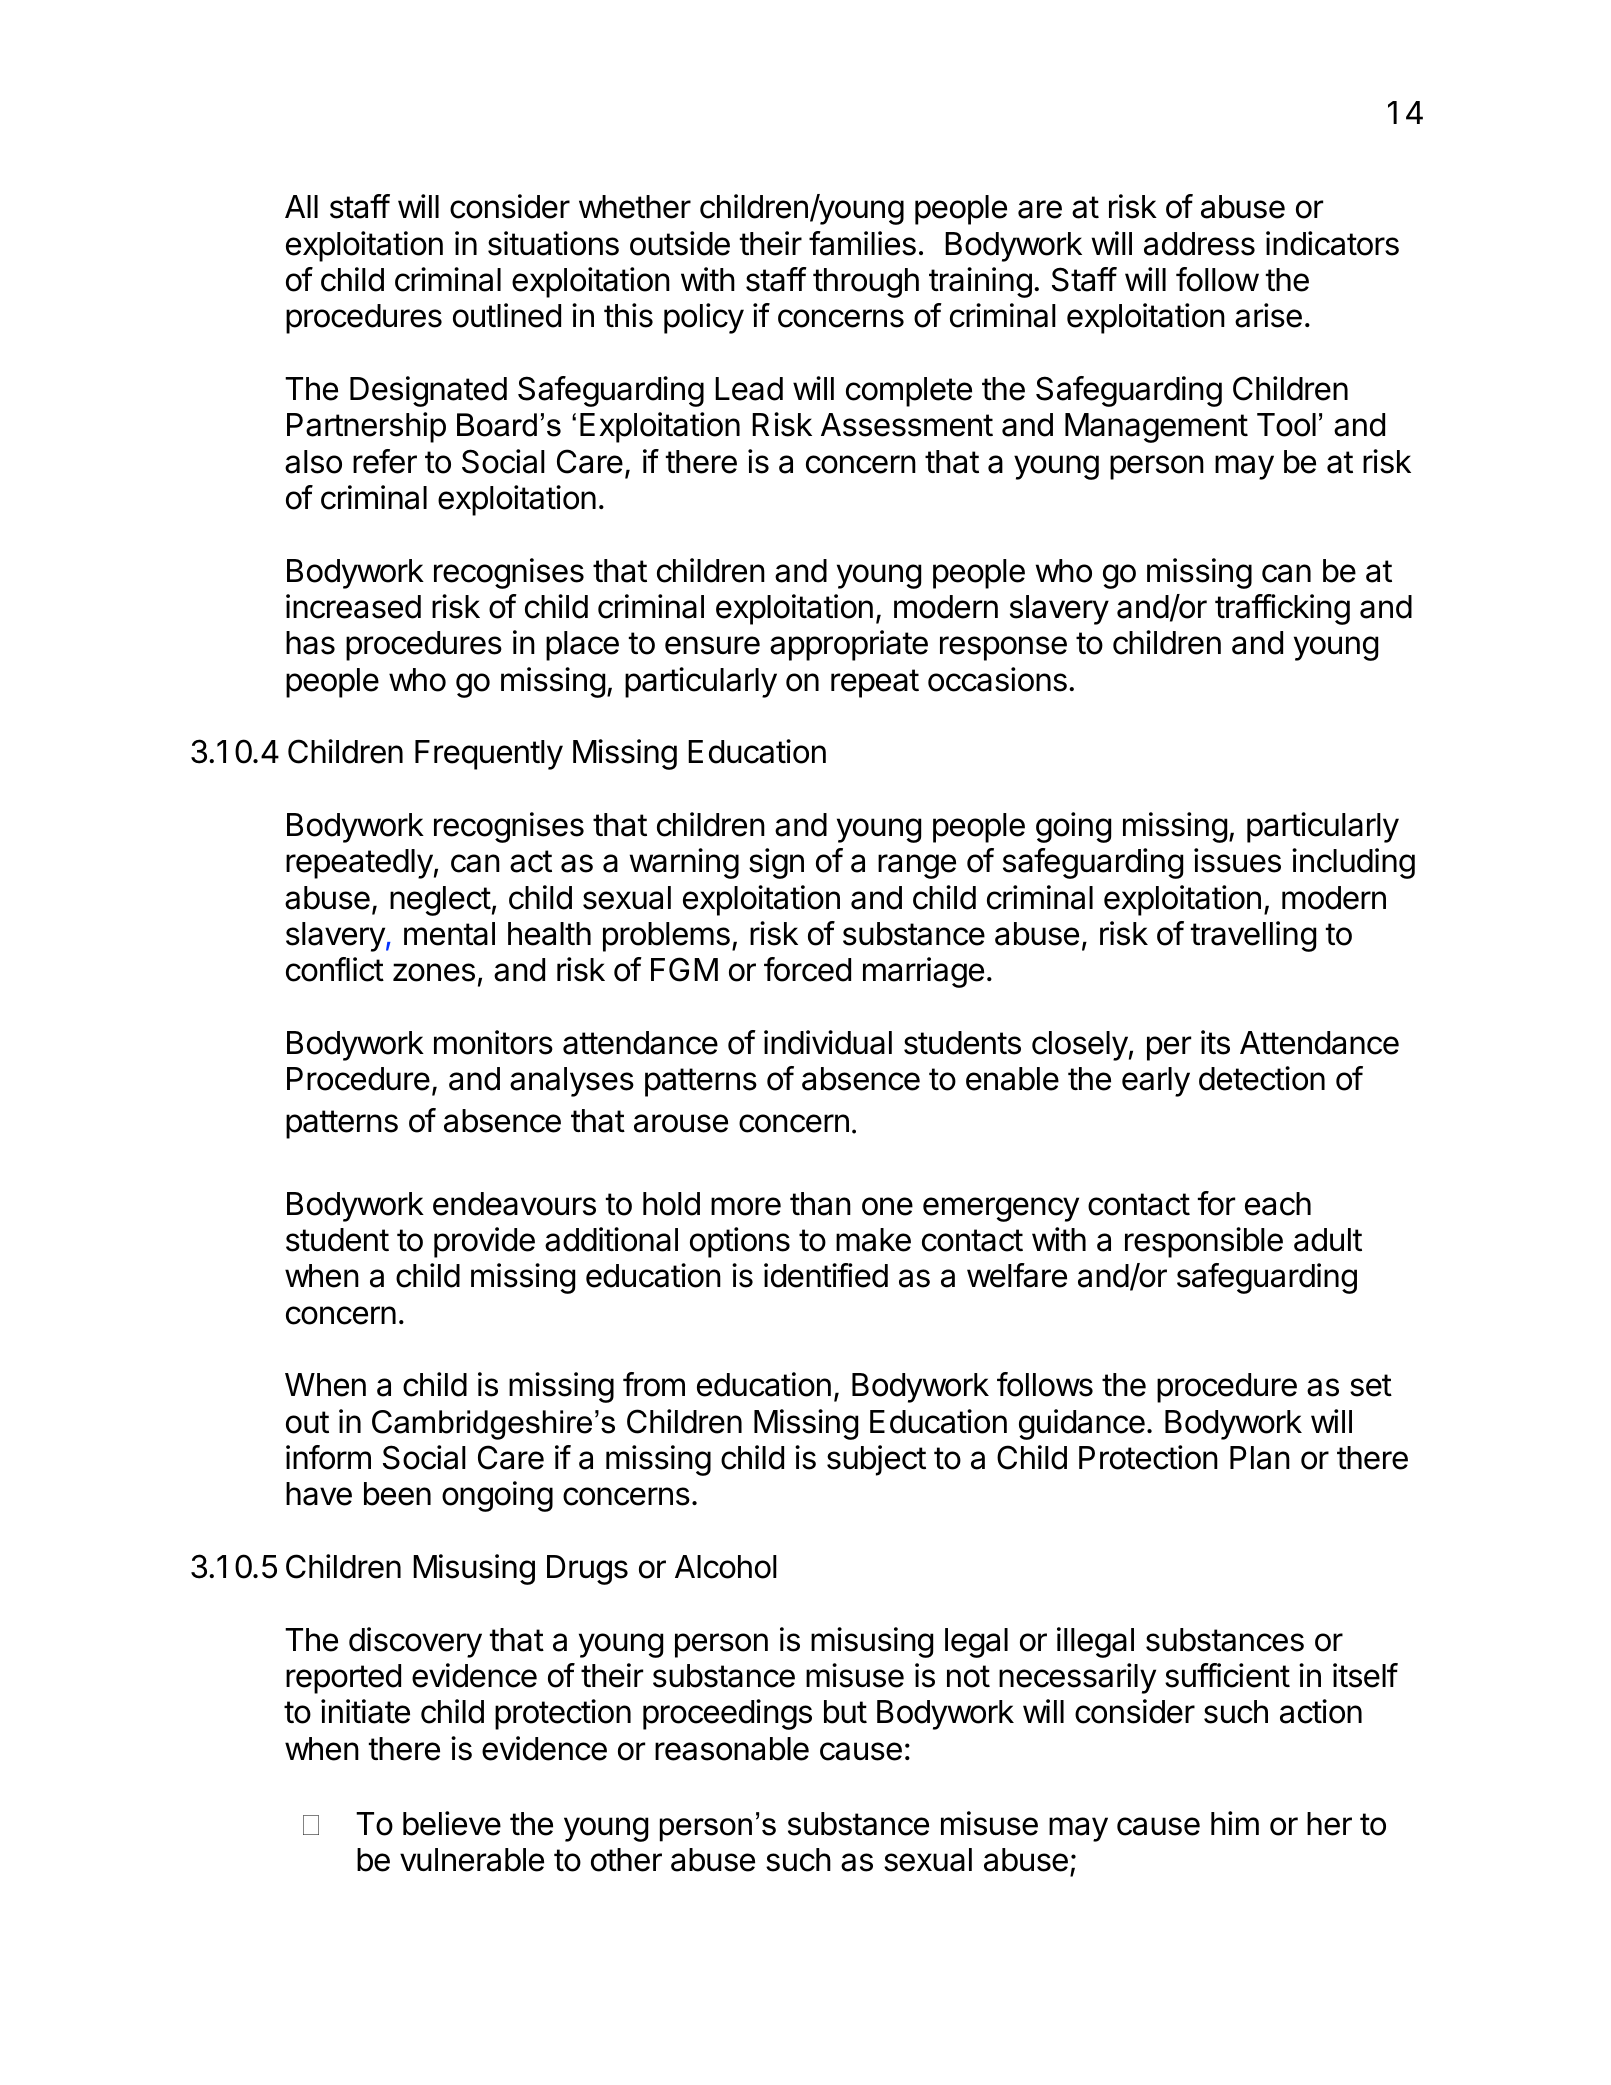  Describe the element at coordinates (1199, 244) in the screenshot. I see `address` at that location.
